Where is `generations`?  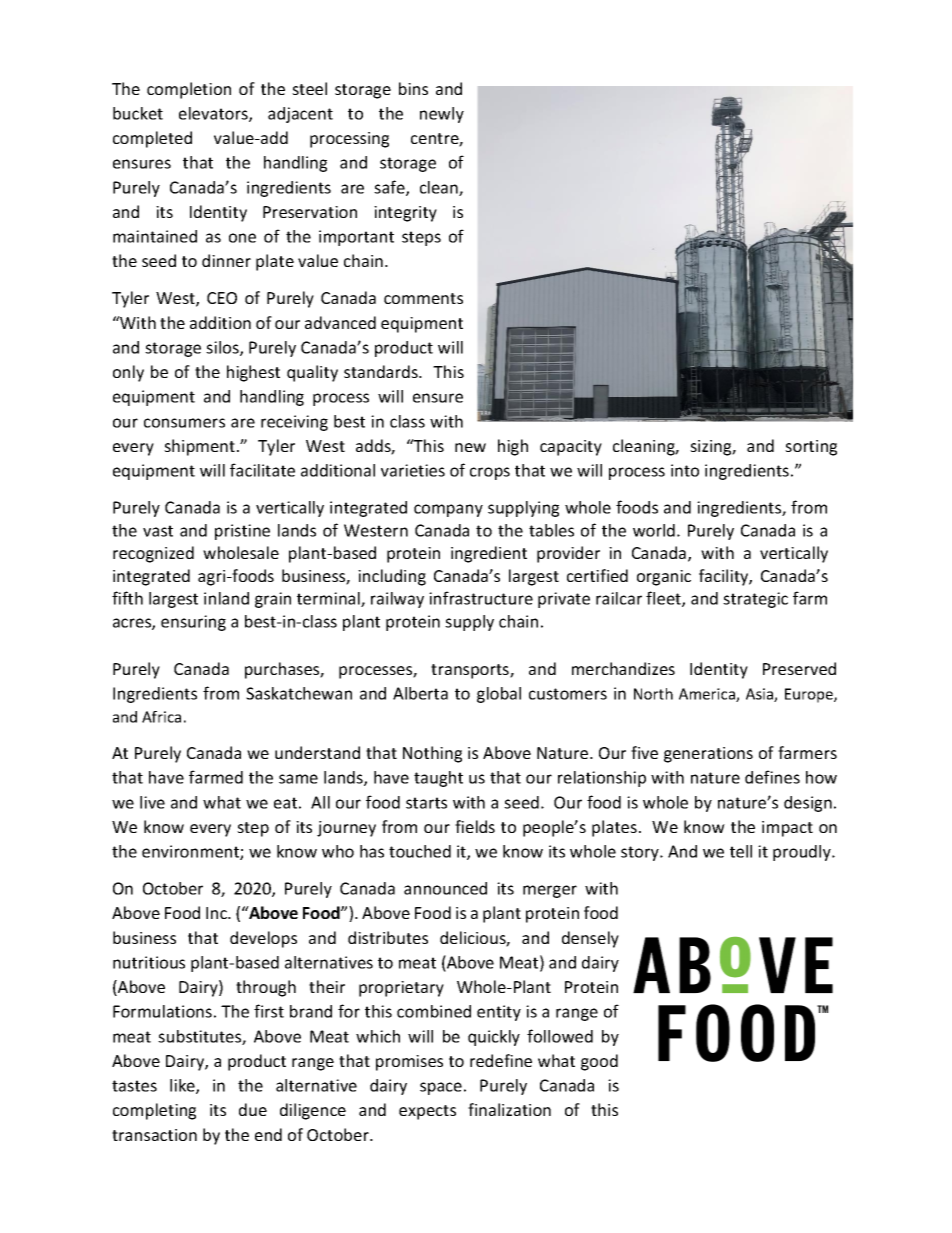 generations is located at coordinates (708, 755).
